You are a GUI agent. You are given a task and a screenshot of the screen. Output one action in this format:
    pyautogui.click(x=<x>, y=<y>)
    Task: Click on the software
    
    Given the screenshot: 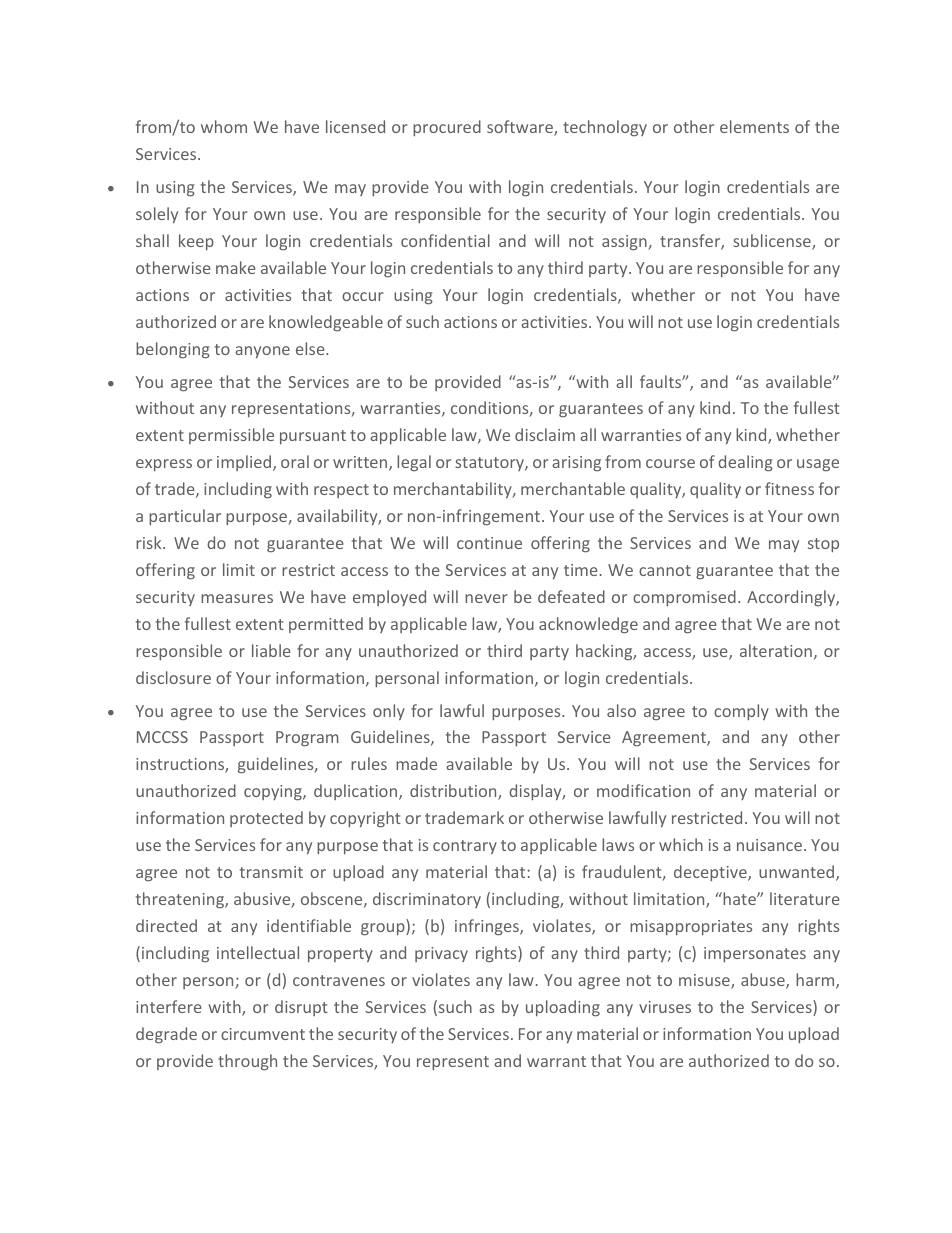 What is the action you would take?
    pyautogui.click(x=521, y=128)
